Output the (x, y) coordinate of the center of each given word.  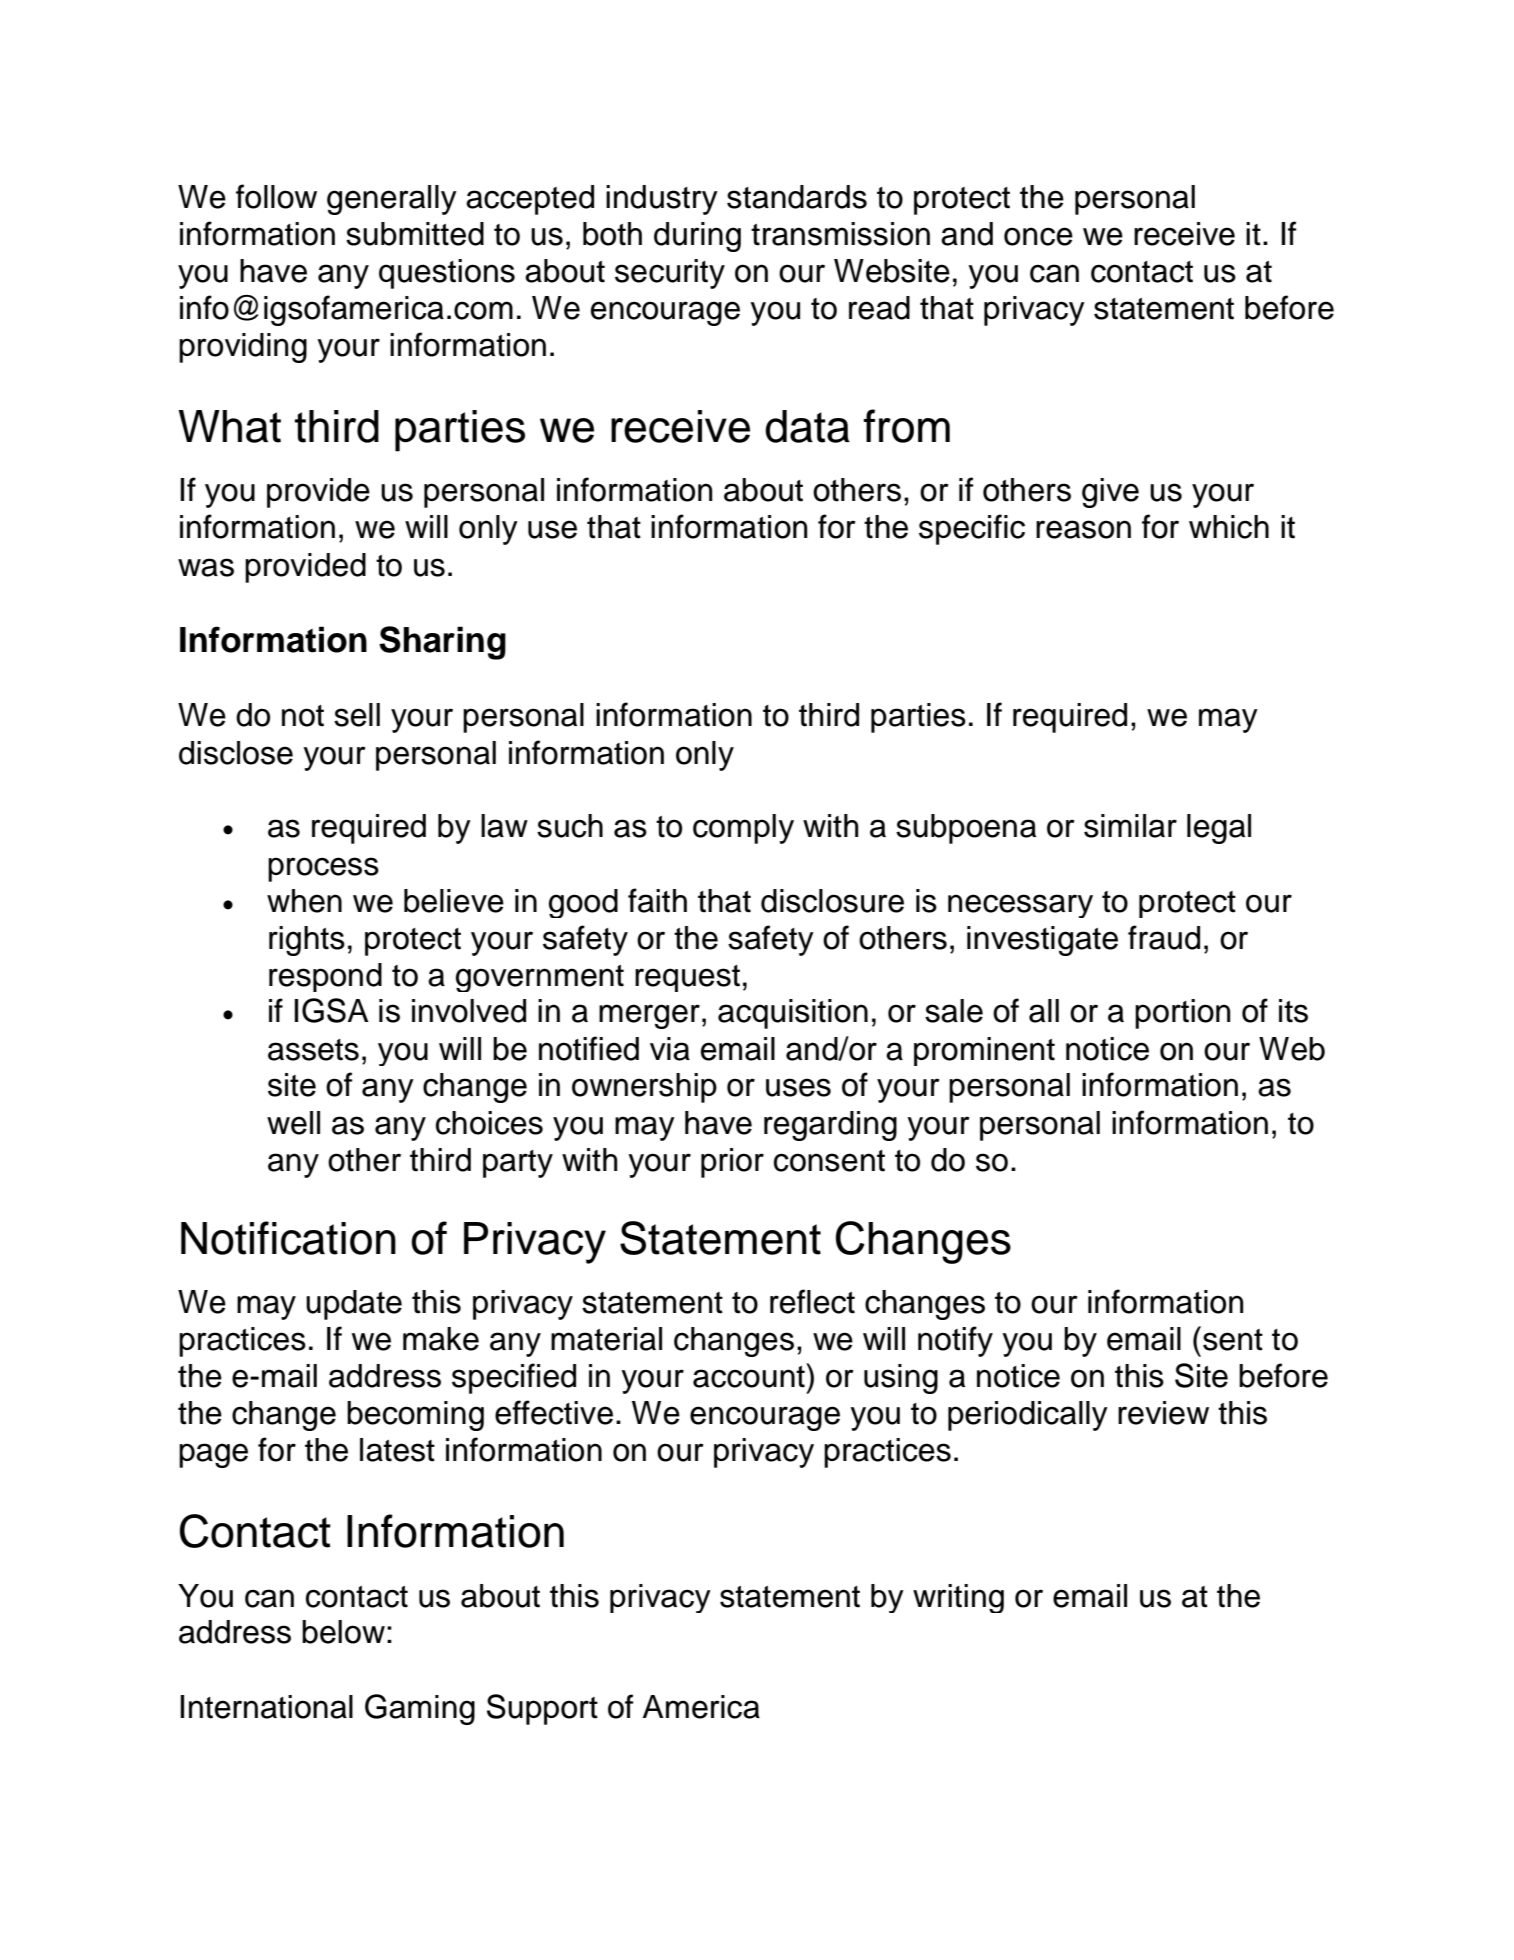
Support (542, 1709)
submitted (415, 234)
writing (958, 1598)
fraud (1164, 937)
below (343, 1632)
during (697, 237)
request (687, 978)
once (1038, 236)
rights (307, 941)
